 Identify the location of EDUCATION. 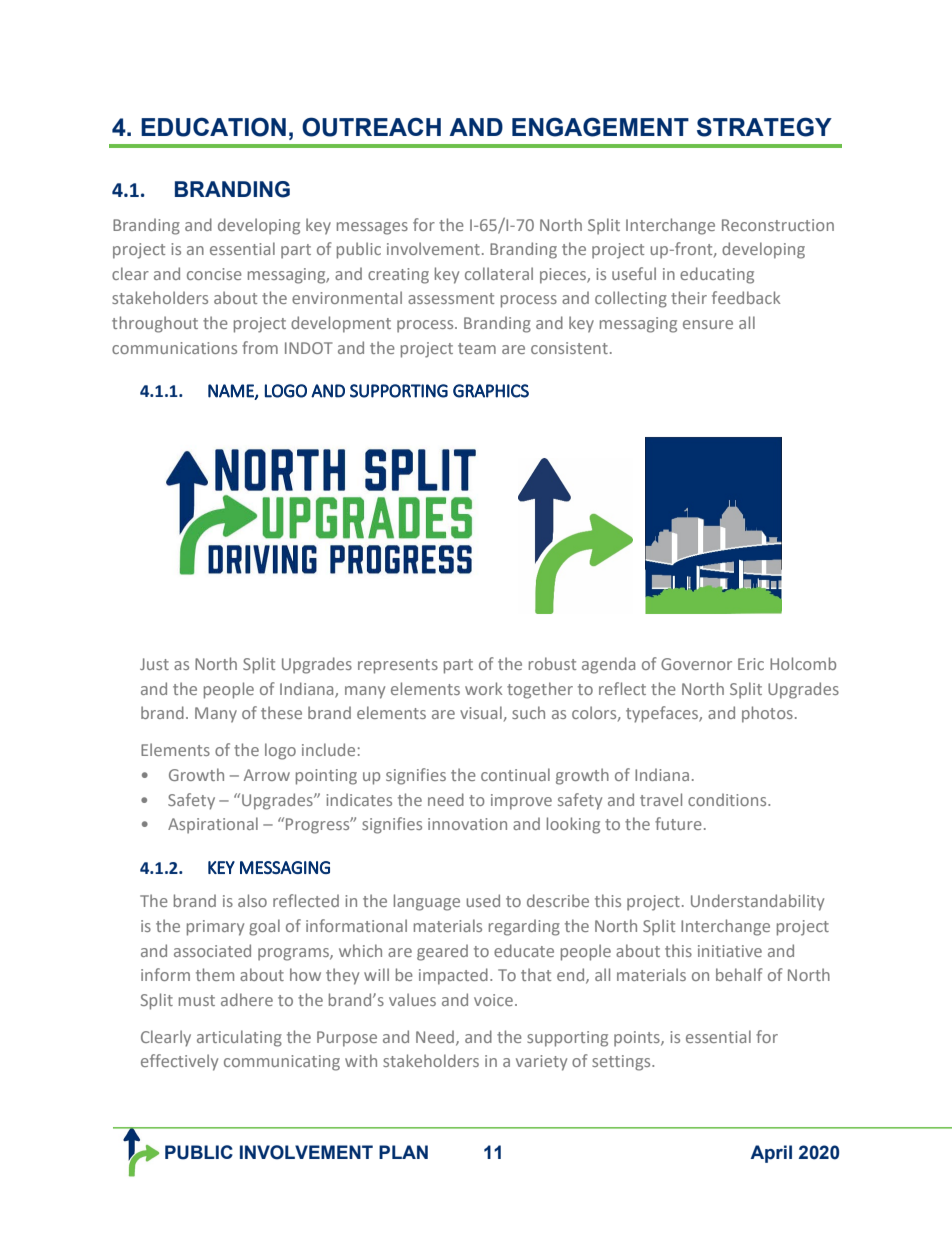
(213, 127).
